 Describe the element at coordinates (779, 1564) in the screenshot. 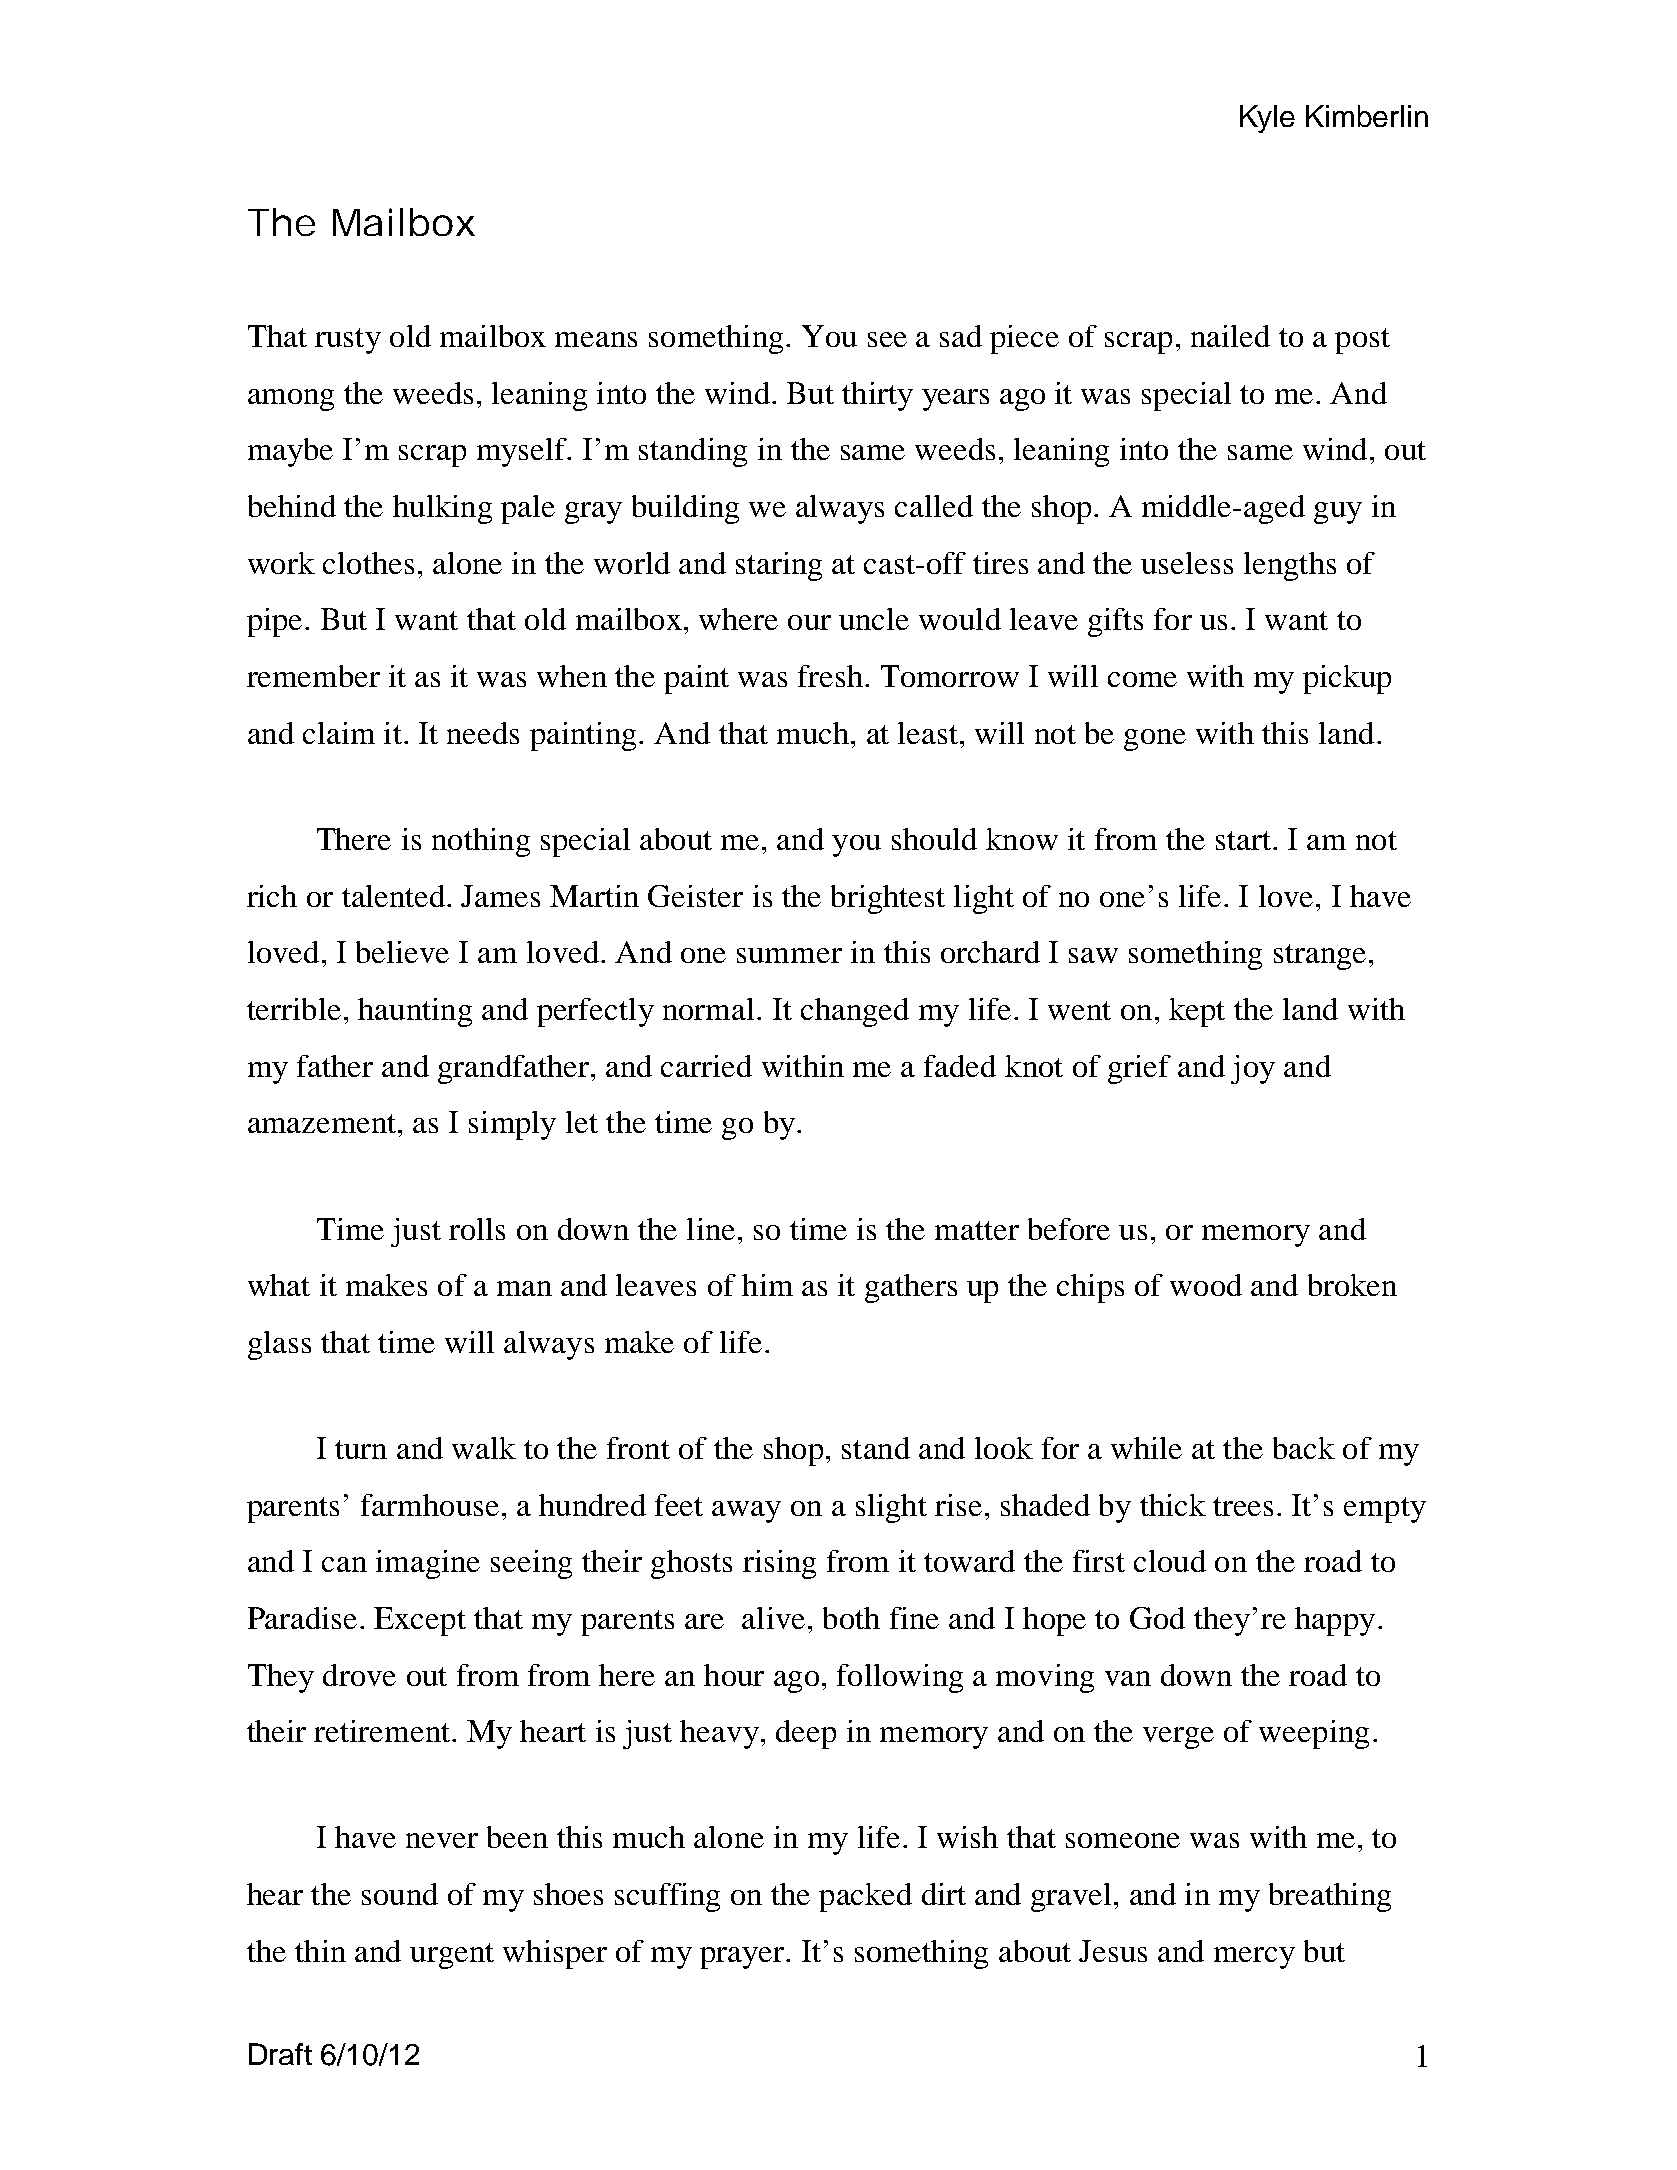

I see `rising` at that location.
